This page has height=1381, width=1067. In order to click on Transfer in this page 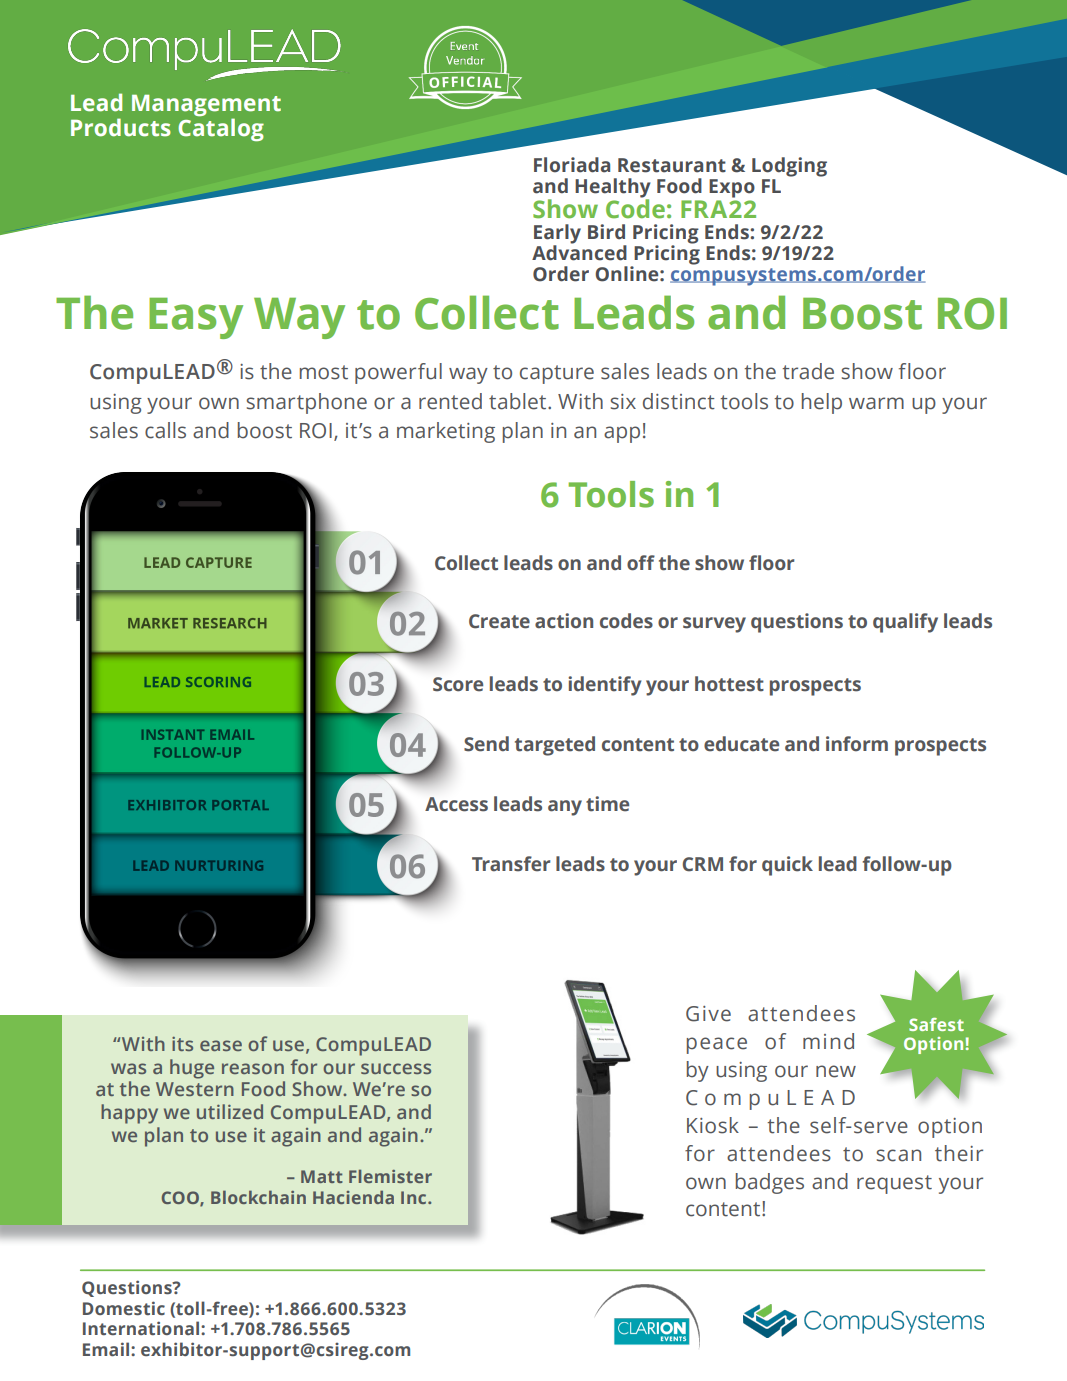, I will do `click(511, 864)`.
